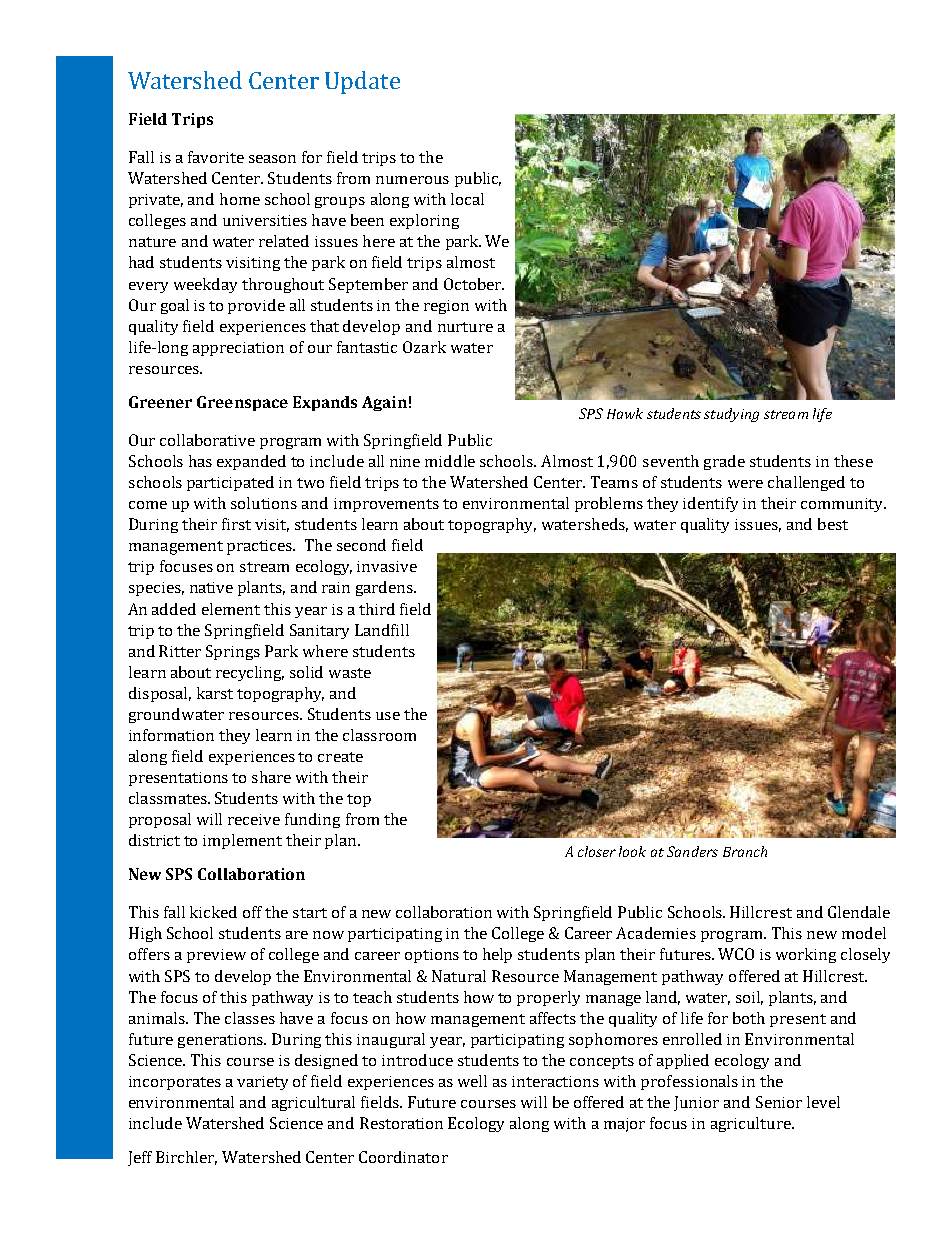 The image size is (952, 1233). What do you see at coordinates (752, 1124) in the document?
I see `agriculture` at bounding box center [752, 1124].
